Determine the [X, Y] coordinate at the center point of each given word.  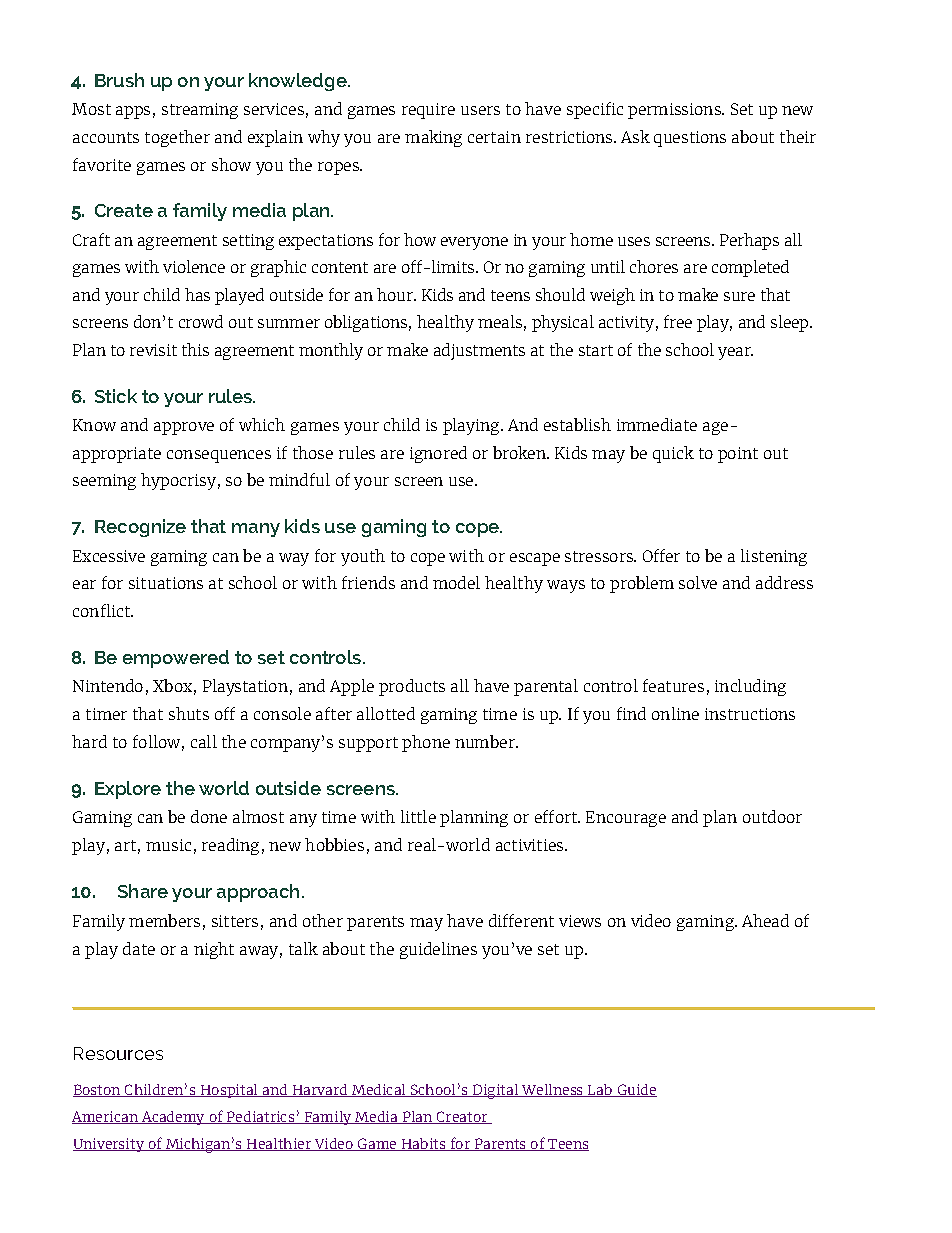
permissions [675, 111]
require [428, 111]
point [738, 455]
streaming [200, 111]
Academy [173, 1118]
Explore [128, 790]
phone [426, 743]
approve [184, 428]
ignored [438, 454]
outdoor [772, 816]
